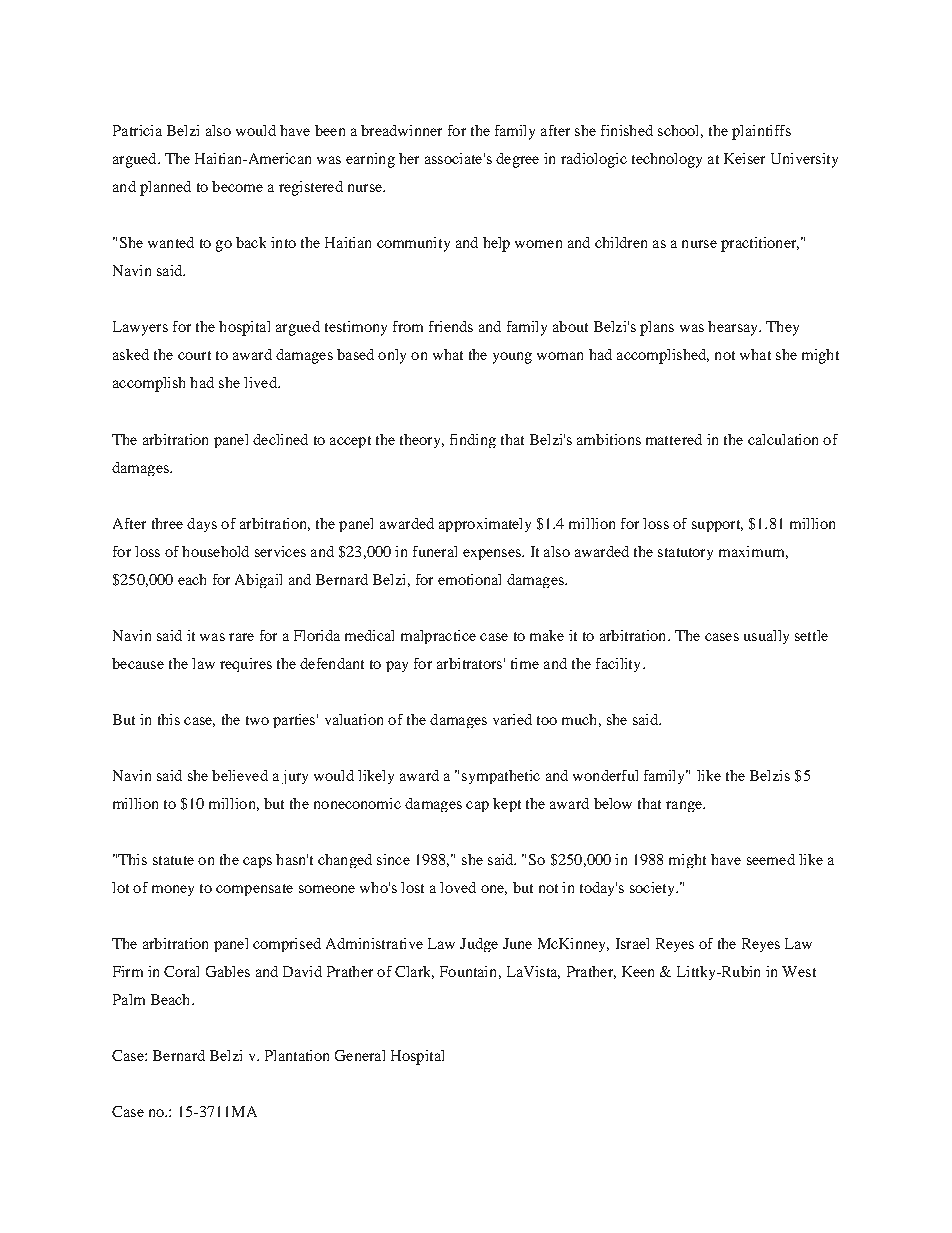 Image resolution: width=952 pixels, height=1233 pixels. I want to click on become, so click(237, 186).
